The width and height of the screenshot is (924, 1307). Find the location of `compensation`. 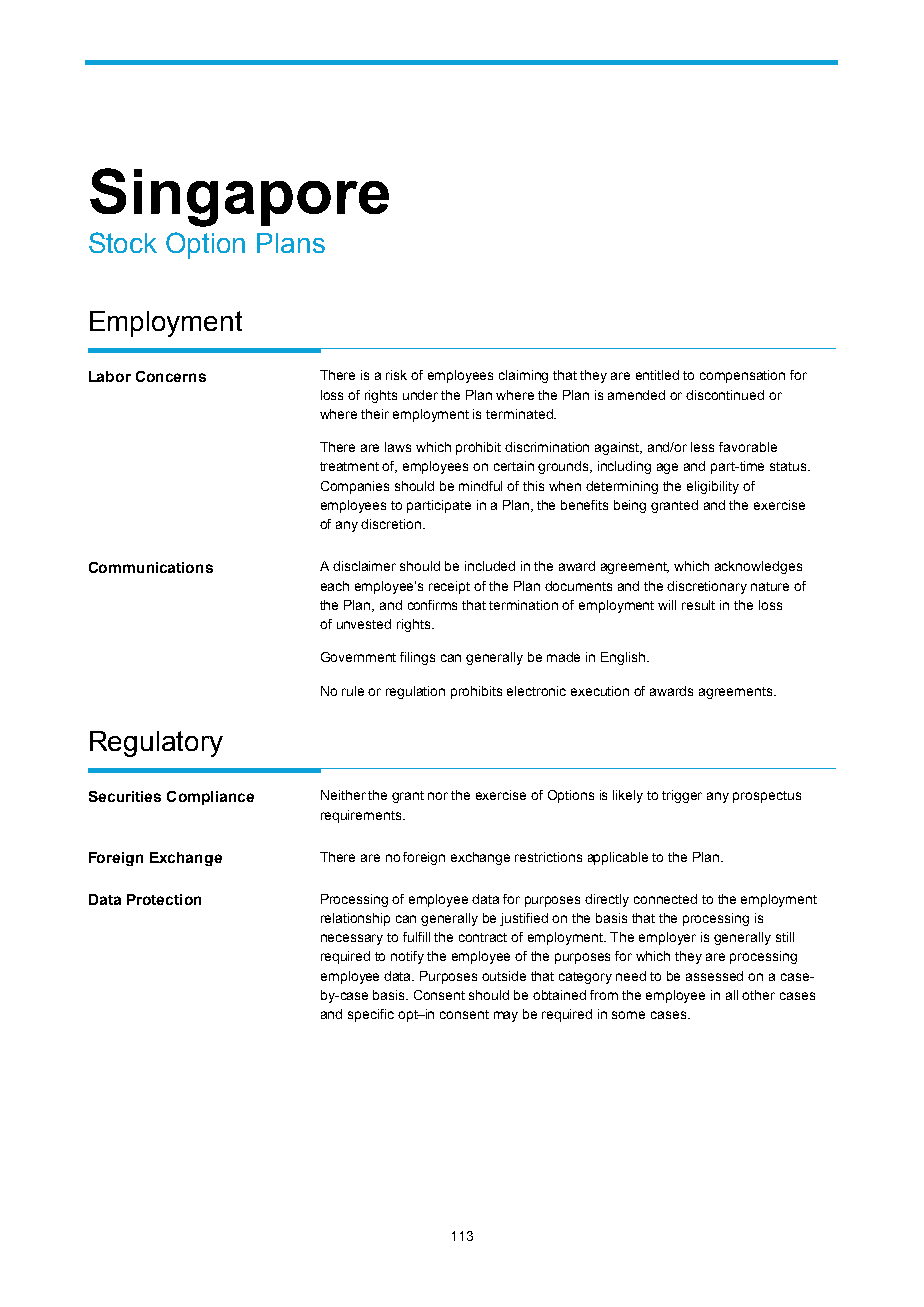

compensation is located at coordinates (742, 376).
